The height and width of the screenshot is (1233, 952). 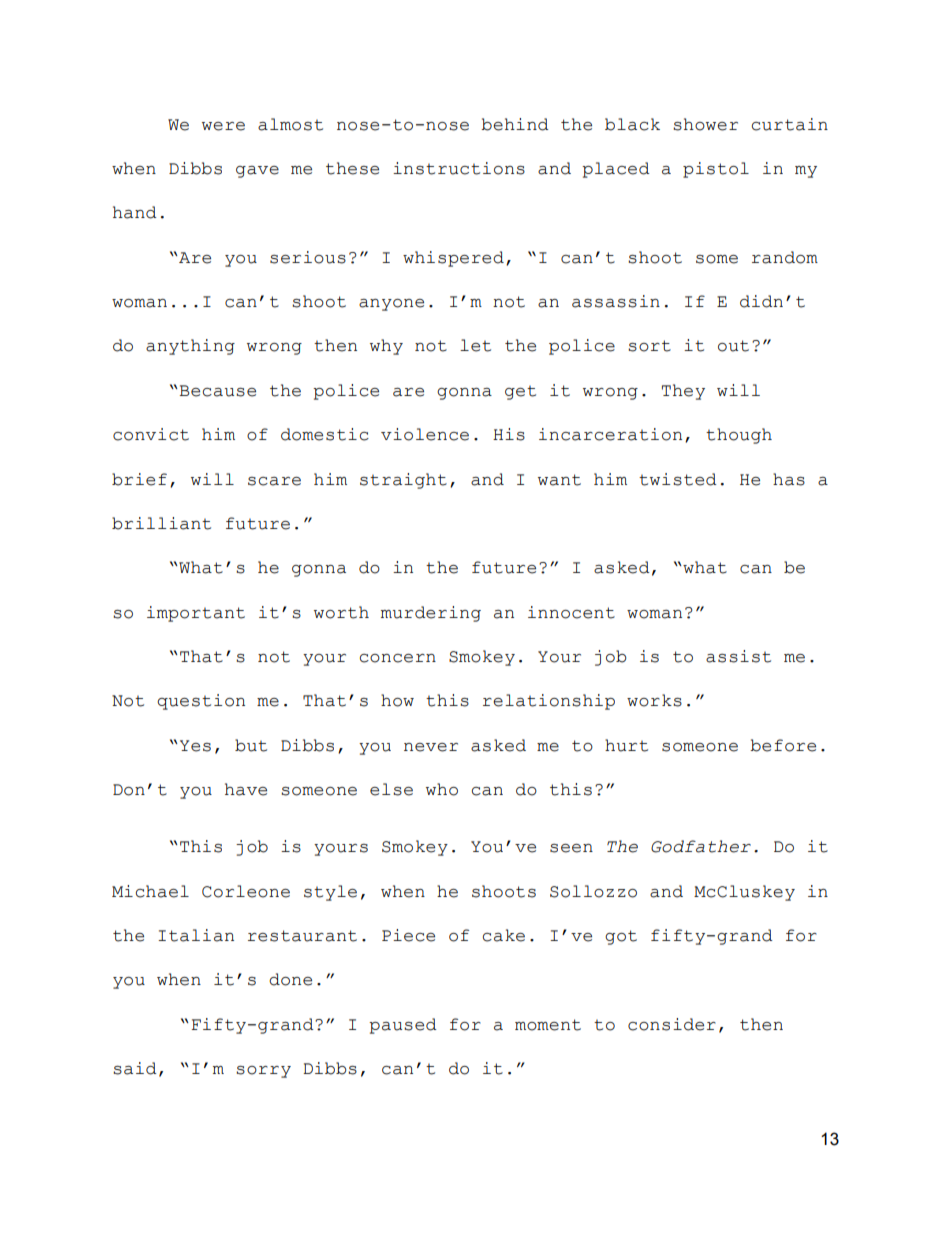 What do you see at coordinates (223, 126) in the screenshot?
I see `were` at bounding box center [223, 126].
